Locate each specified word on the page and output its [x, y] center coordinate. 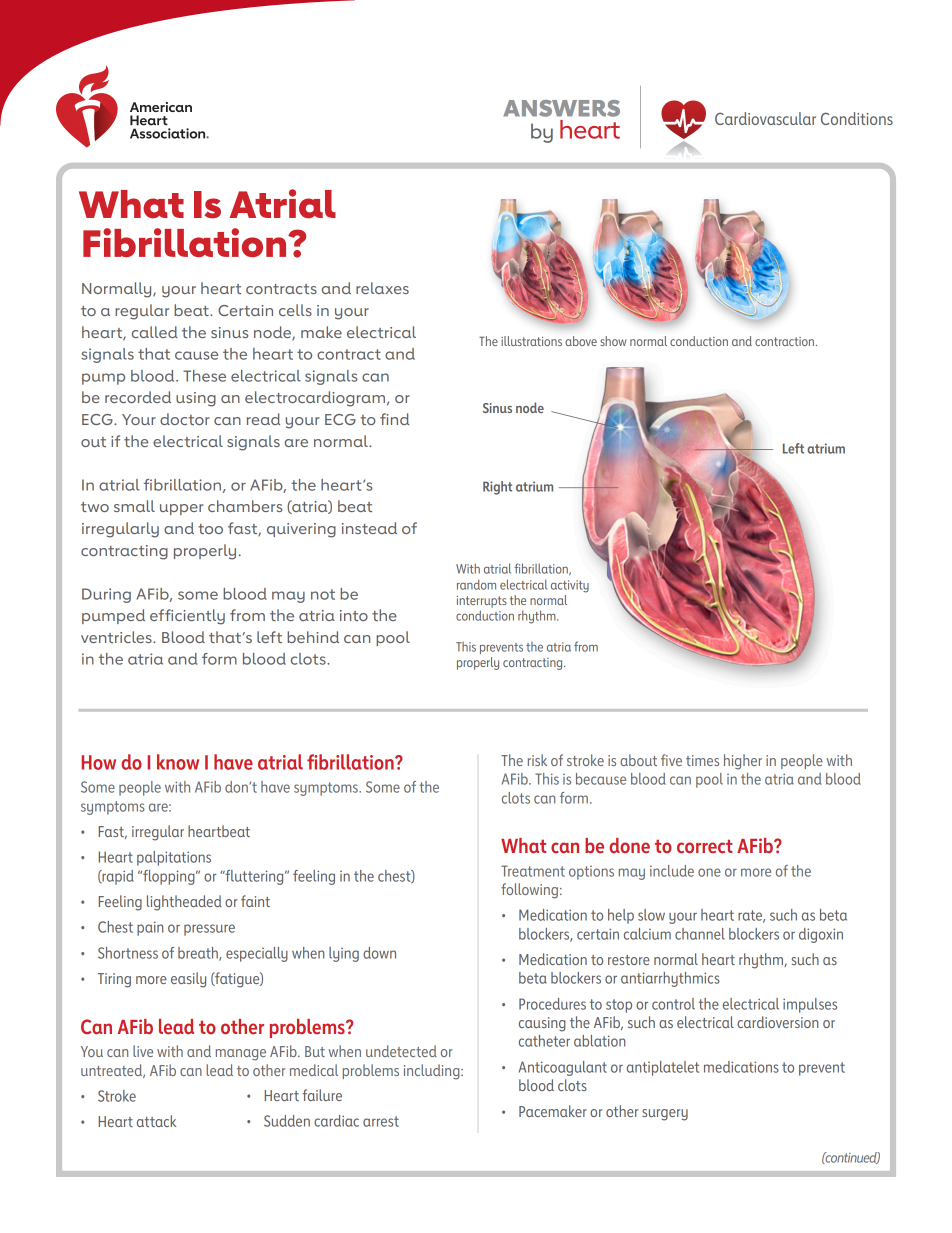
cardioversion [778, 1022]
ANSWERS [561, 108]
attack [156, 1121]
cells [295, 310]
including [433, 1072]
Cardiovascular [765, 118]
